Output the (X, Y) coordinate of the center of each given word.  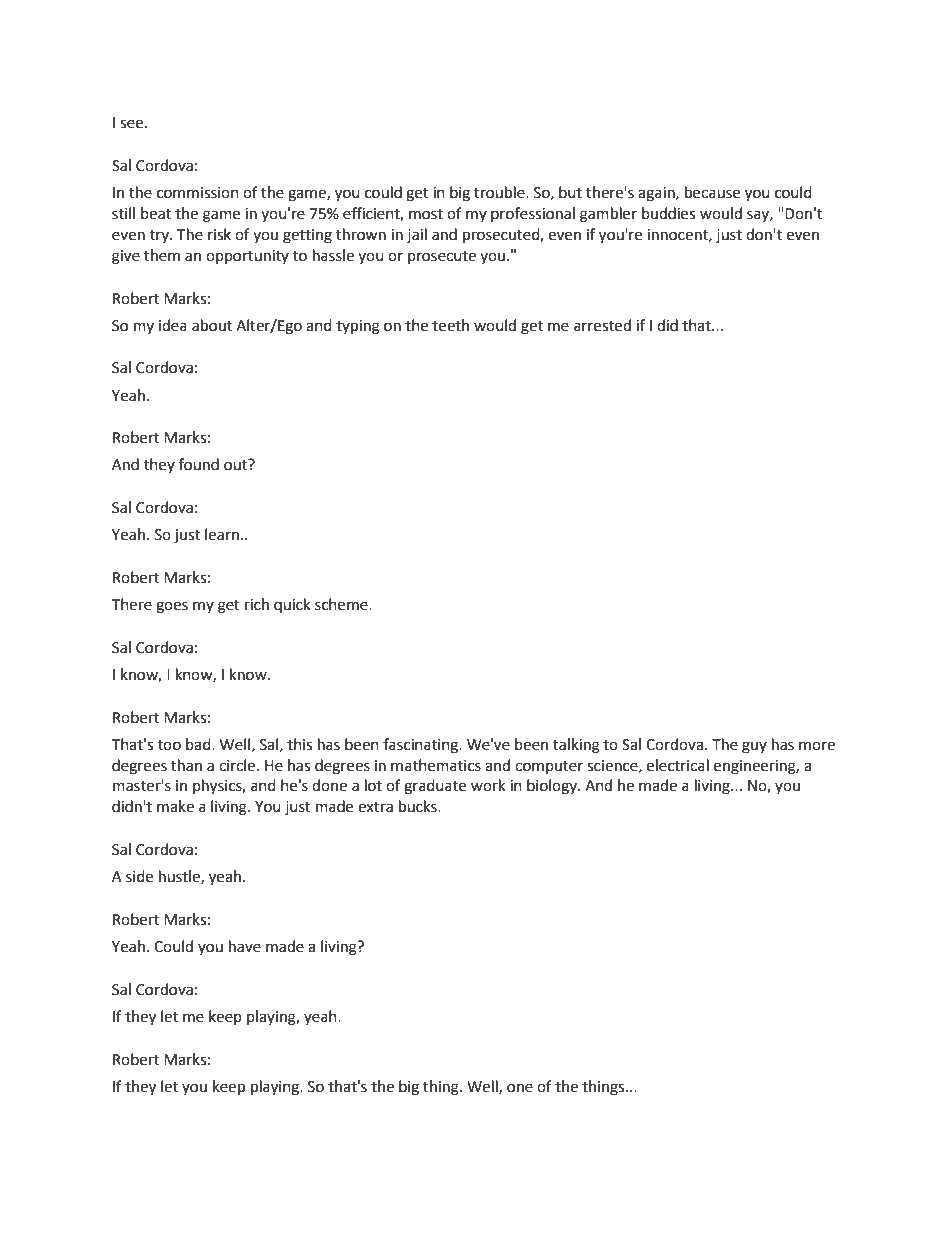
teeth (450, 325)
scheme (342, 604)
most (426, 214)
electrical (678, 765)
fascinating (422, 746)
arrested (602, 325)
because (712, 192)
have (245, 946)
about (212, 325)
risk (219, 234)
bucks (419, 806)
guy (754, 747)
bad (199, 744)
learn (222, 534)
